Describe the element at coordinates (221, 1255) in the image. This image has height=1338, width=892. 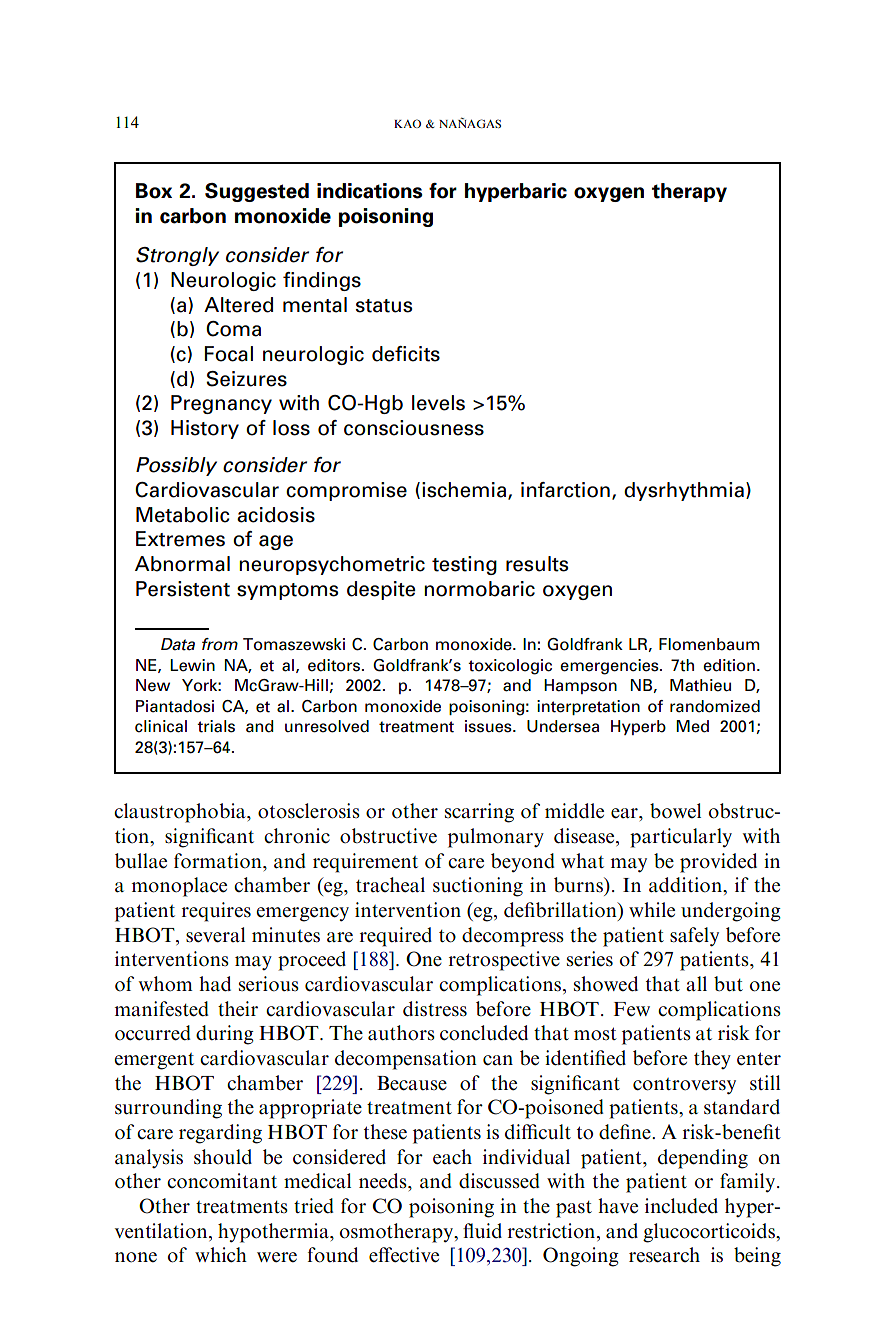
I see `which` at that location.
